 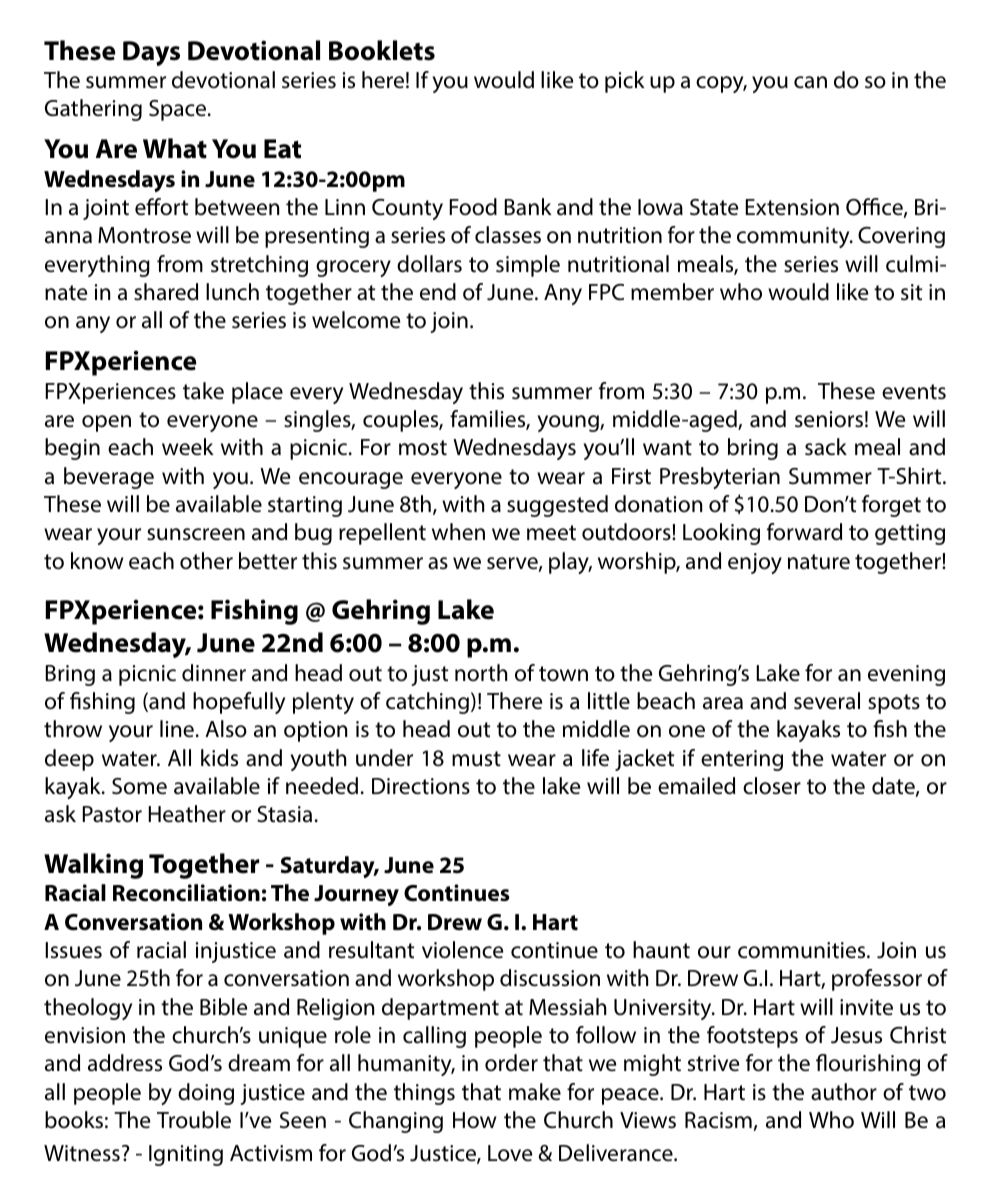 I want to click on other, so click(x=206, y=561).
